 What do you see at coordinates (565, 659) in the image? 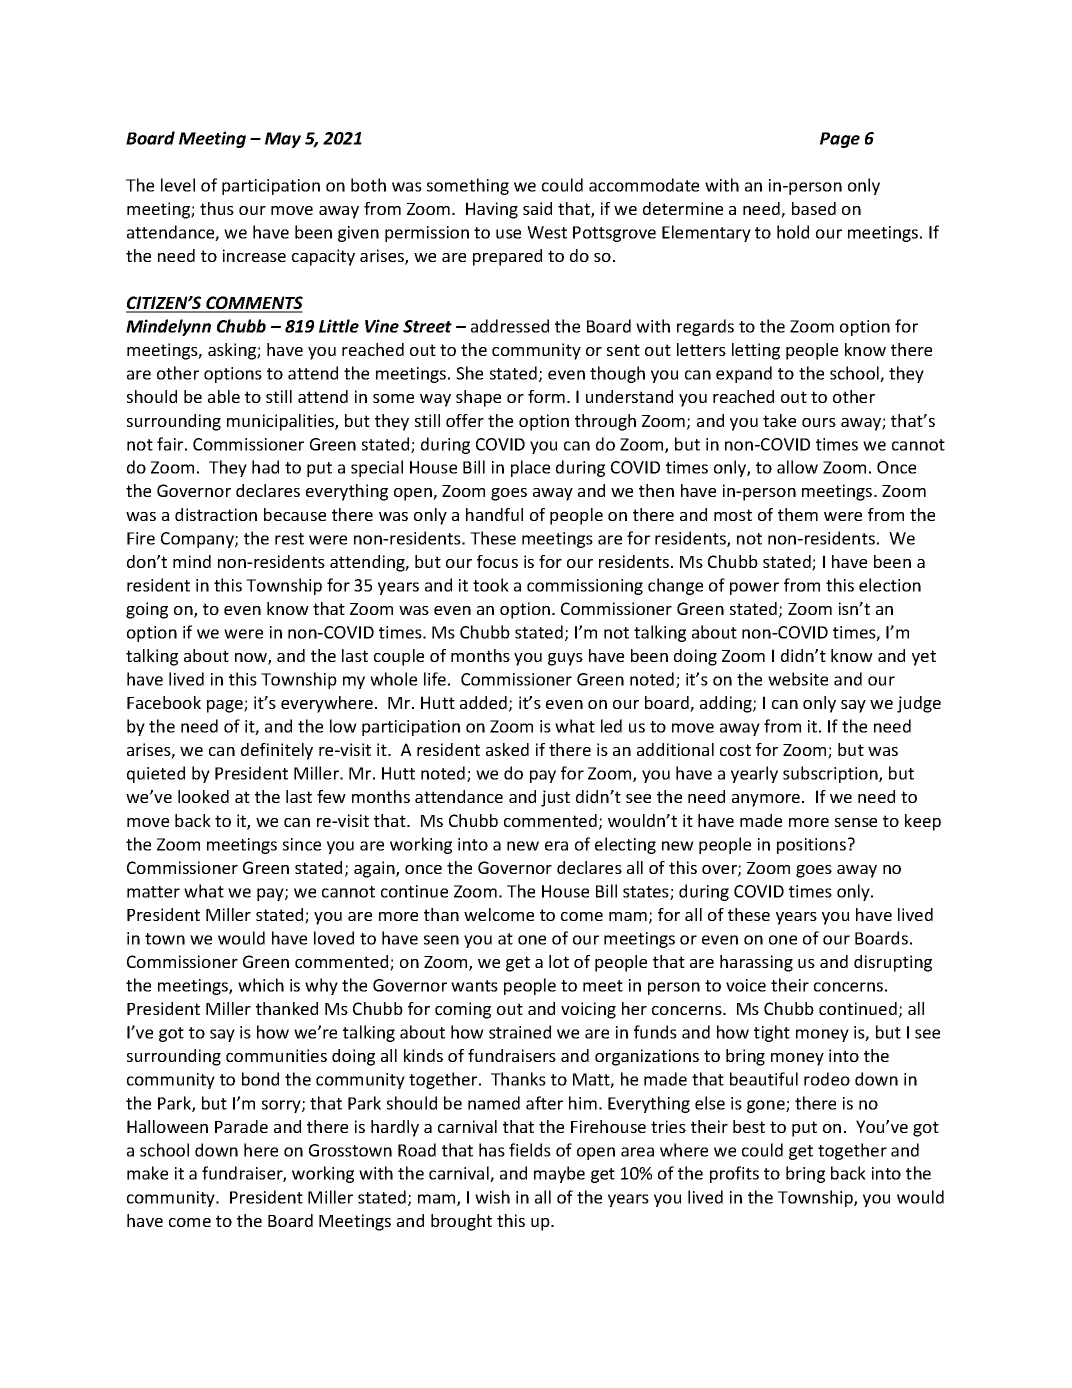
I see `guys` at bounding box center [565, 659].
